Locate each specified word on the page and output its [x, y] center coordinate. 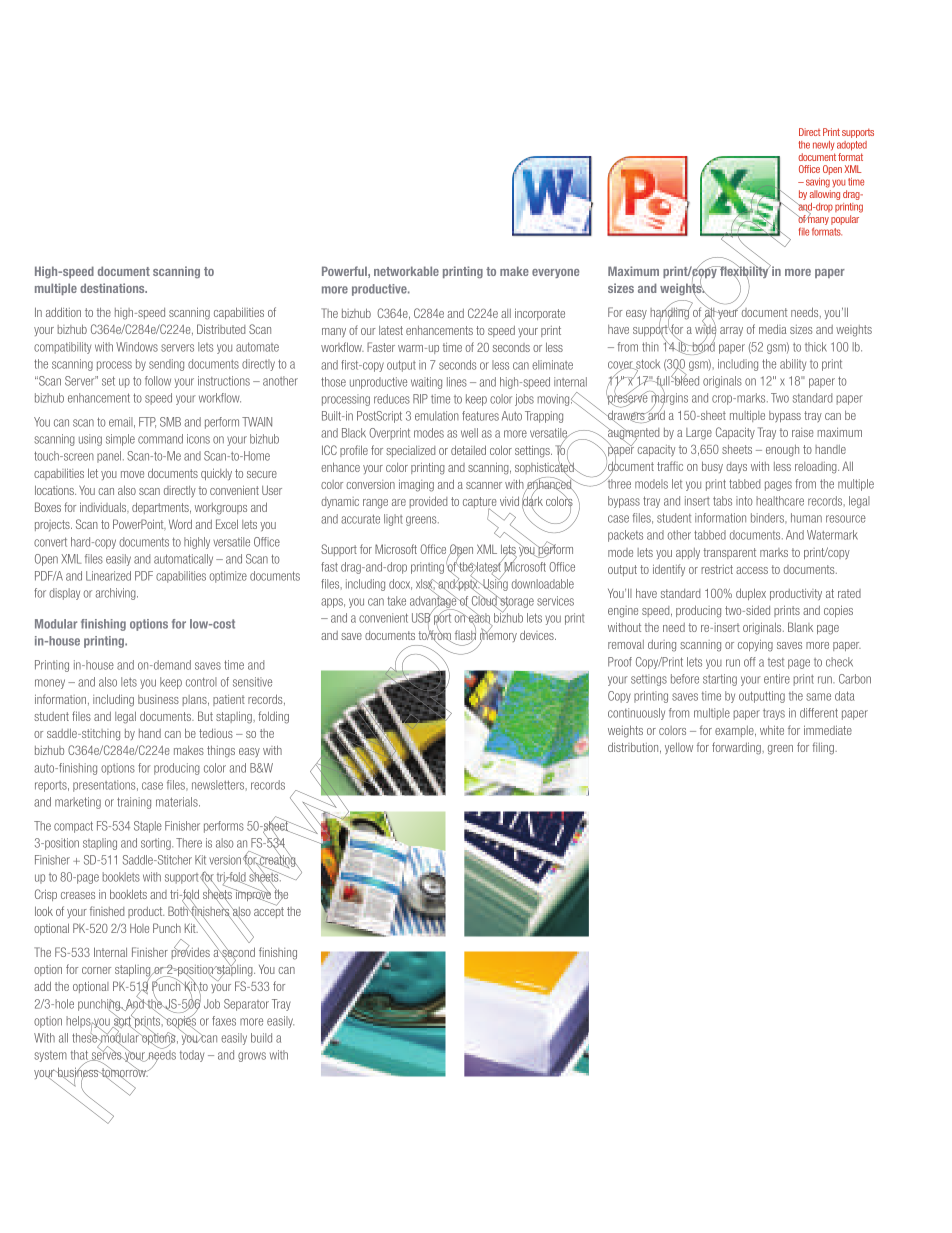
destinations [113, 288]
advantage [434, 602]
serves [107, 1056]
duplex [751, 594]
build [261, 1038]
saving [816, 183]
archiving [116, 594]
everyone [555, 273]
